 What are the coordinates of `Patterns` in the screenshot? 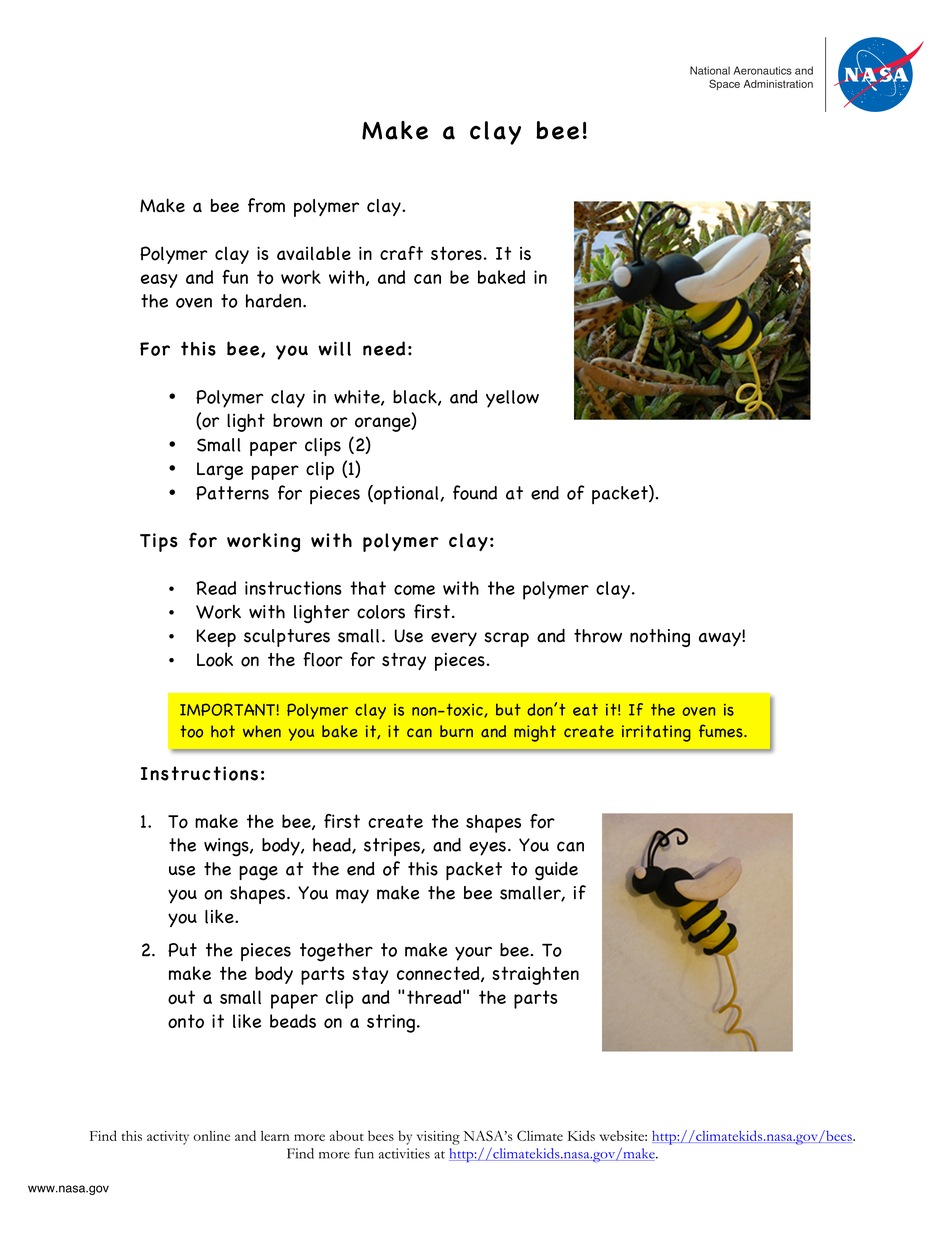 It's located at (232, 493).
